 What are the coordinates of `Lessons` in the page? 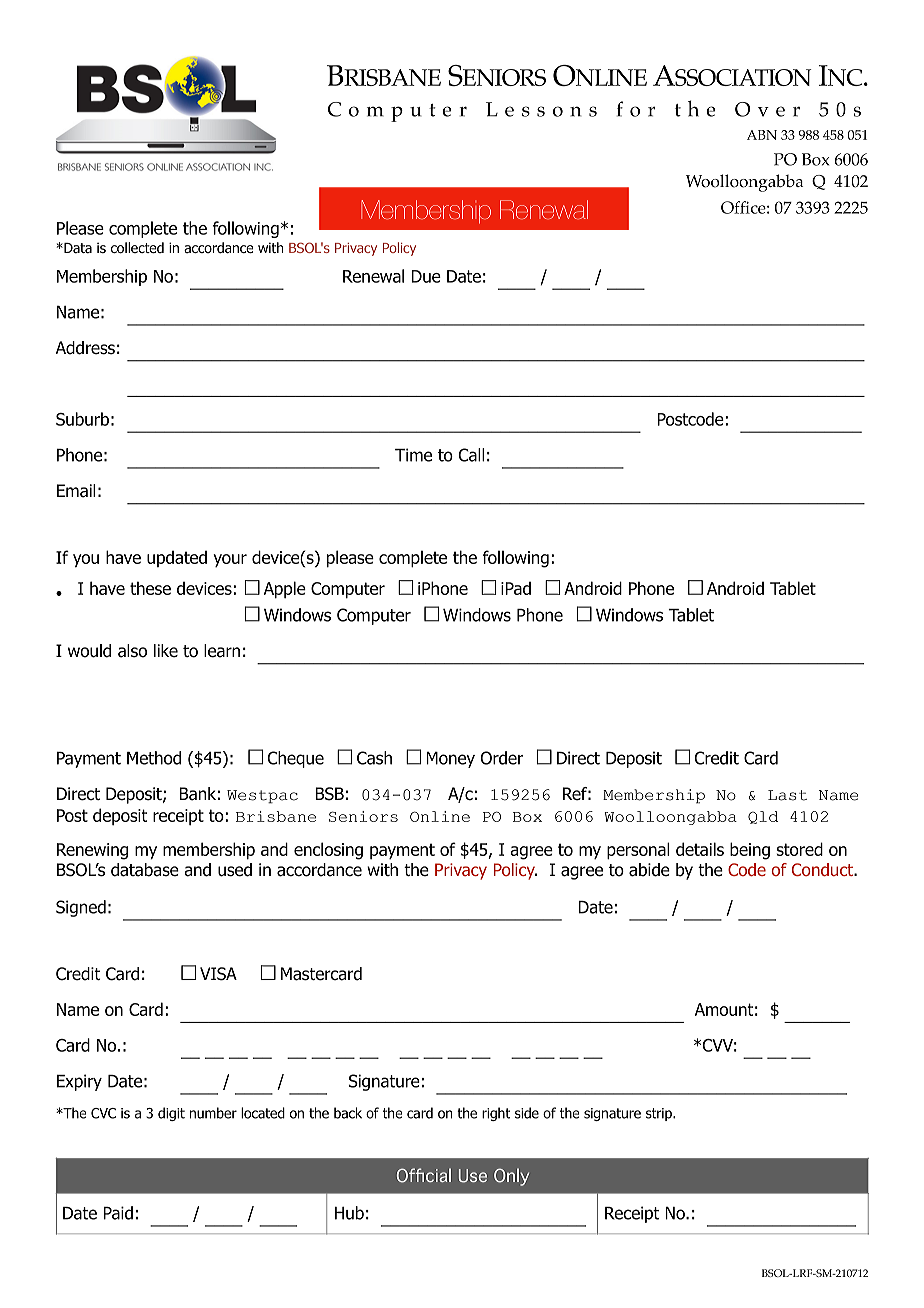 It's located at (541, 109).
